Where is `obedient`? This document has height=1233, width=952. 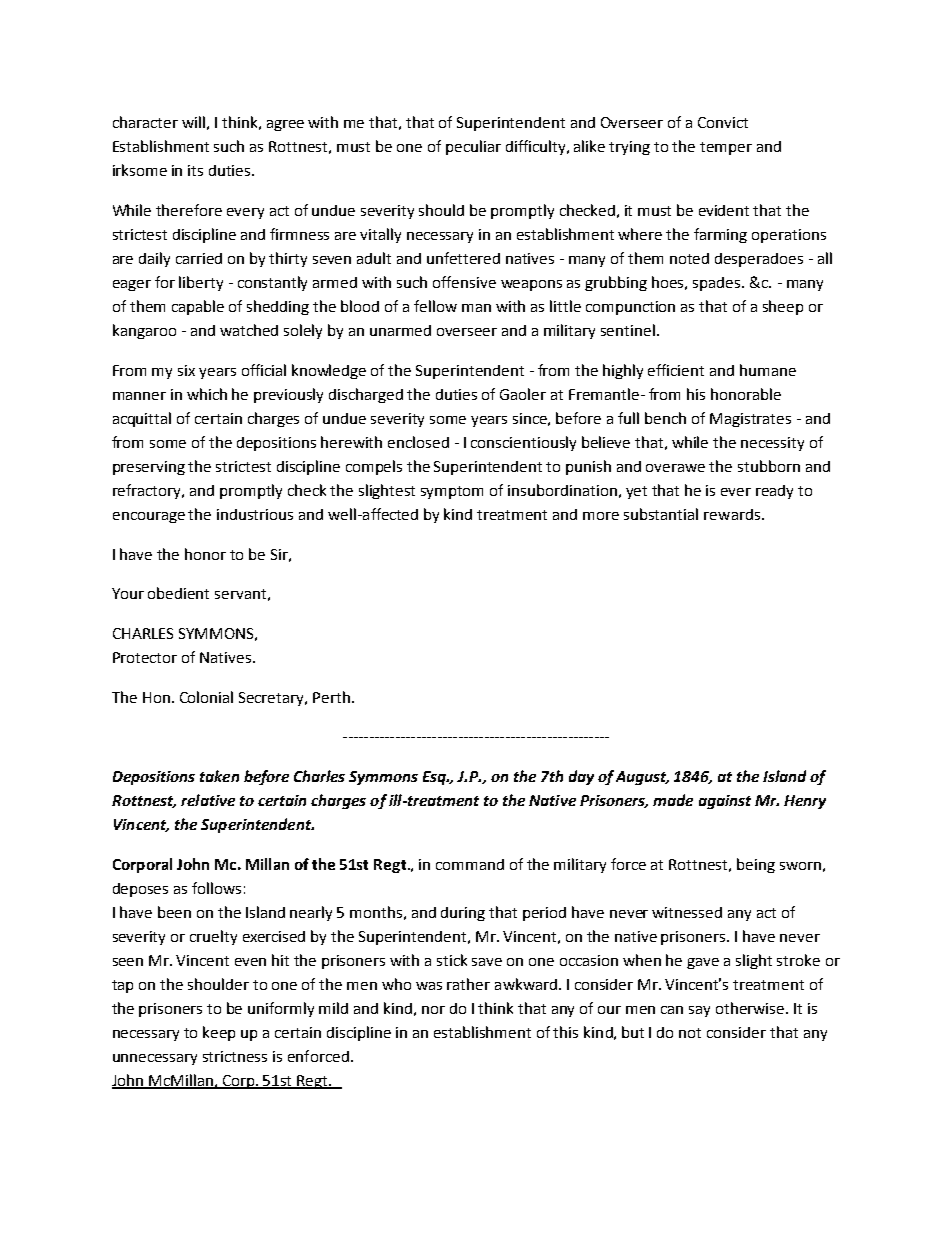 obedient is located at coordinates (178, 593).
